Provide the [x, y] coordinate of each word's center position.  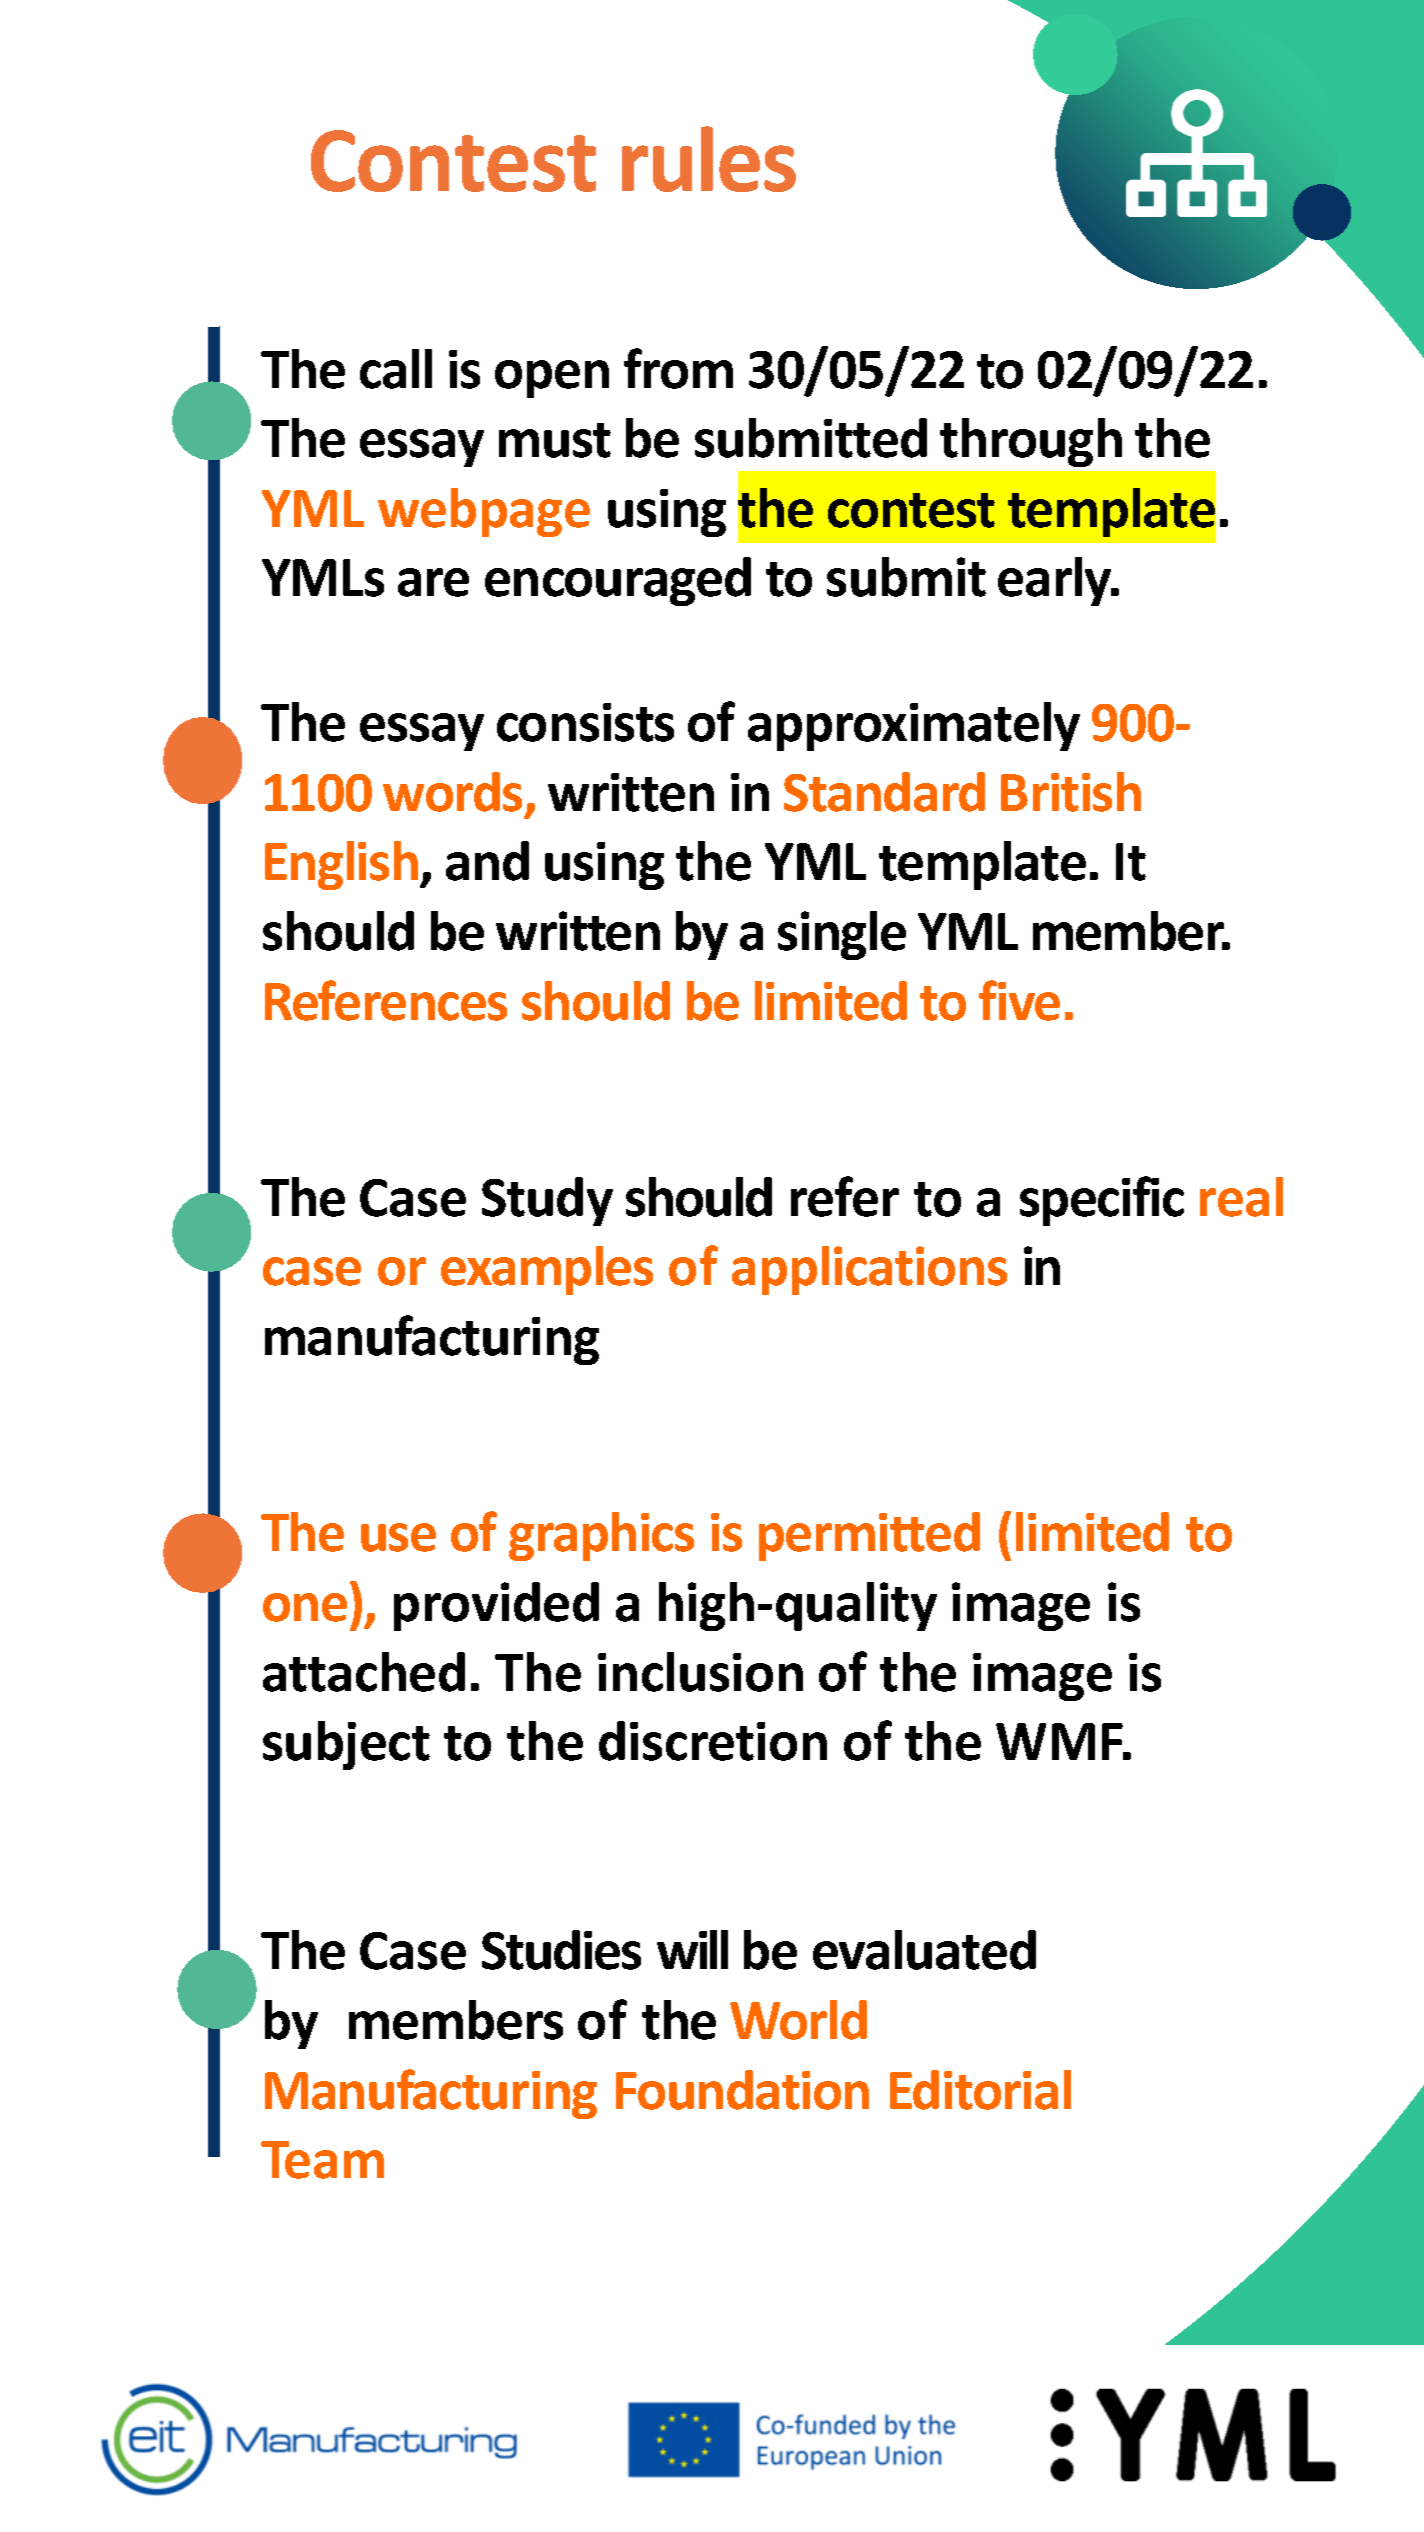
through [1031, 442]
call [396, 369]
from [678, 368]
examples [547, 1270]
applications [869, 1270]
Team [322, 2160]
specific [1102, 1201]
